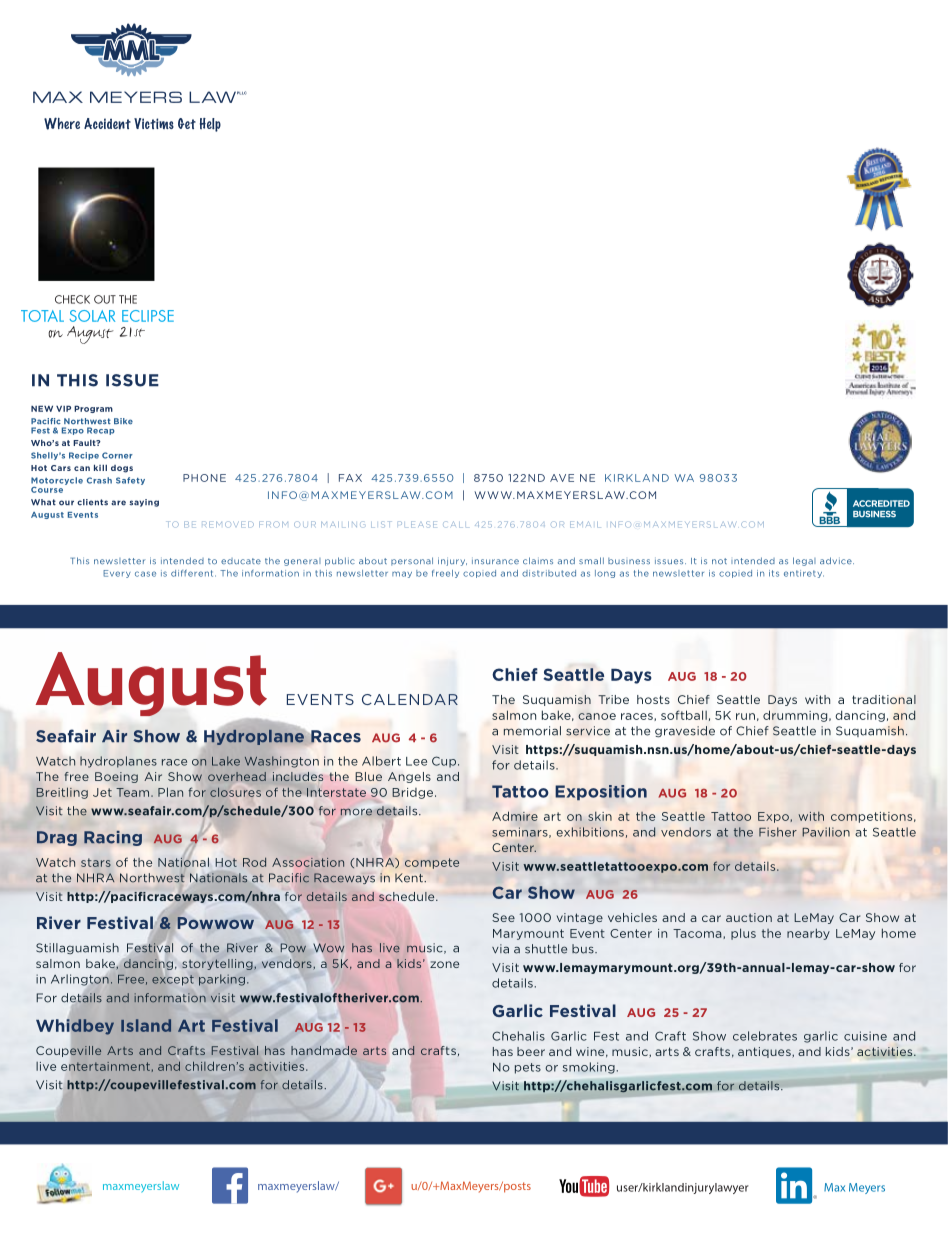 Image resolution: width=952 pixels, height=1233 pixels. Describe the element at coordinates (116, 777) in the screenshot. I see `Boeing` at that location.
